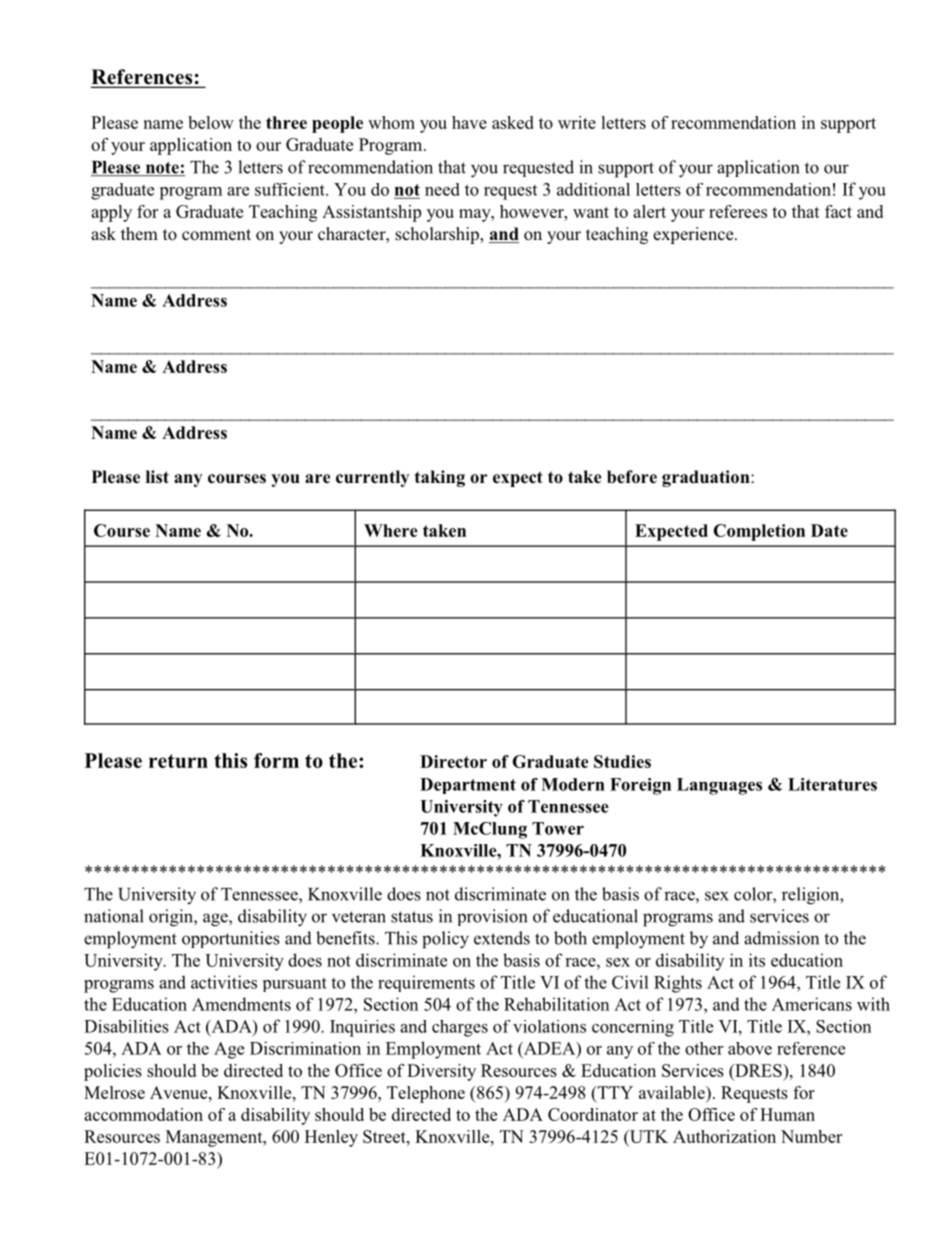 Image resolution: width=952 pixels, height=1233 pixels. What do you see at coordinates (211, 122) in the screenshot?
I see `below` at bounding box center [211, 122].
